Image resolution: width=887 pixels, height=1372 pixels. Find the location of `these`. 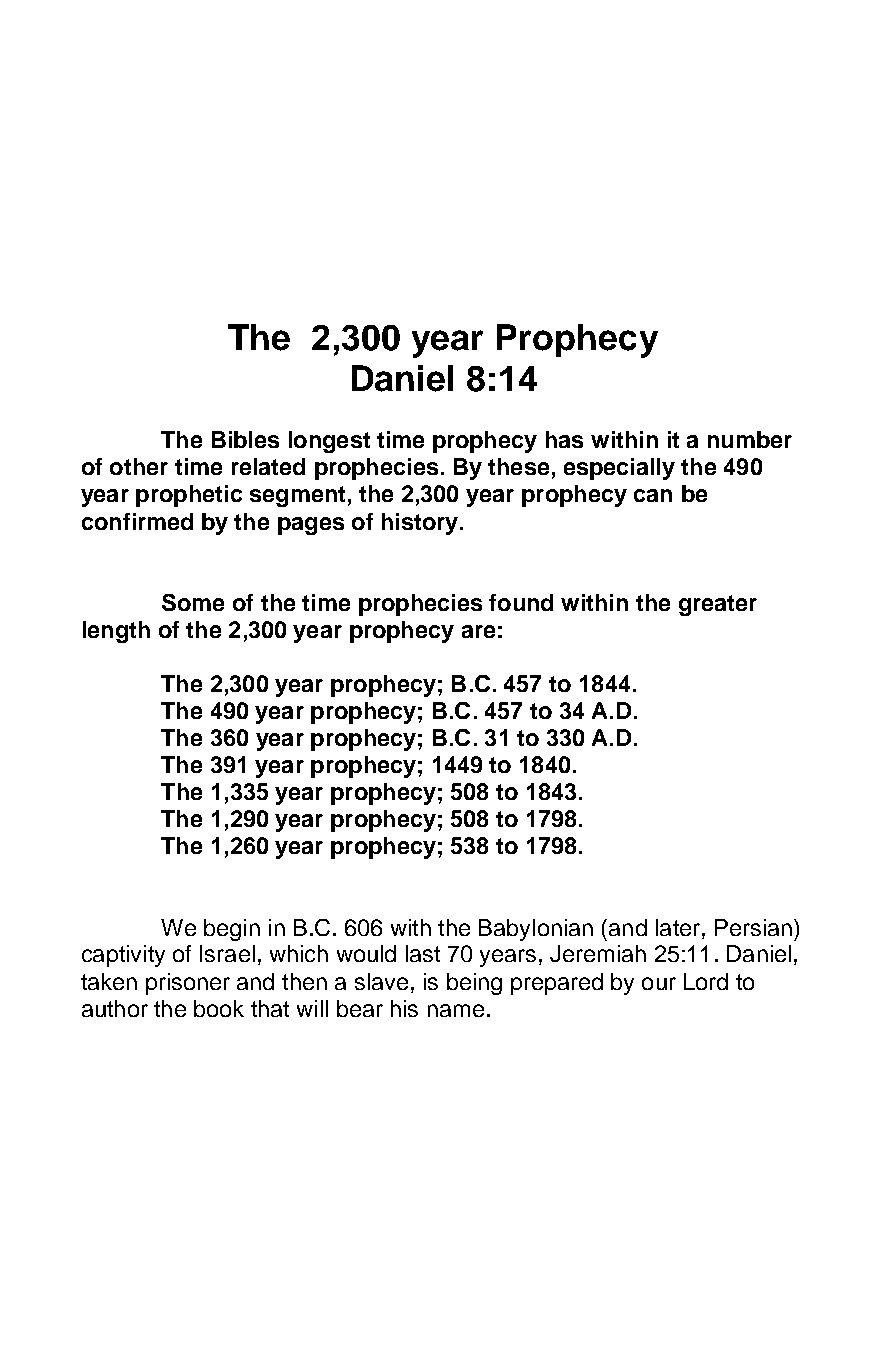

these is located at coordinates (518, 466).
